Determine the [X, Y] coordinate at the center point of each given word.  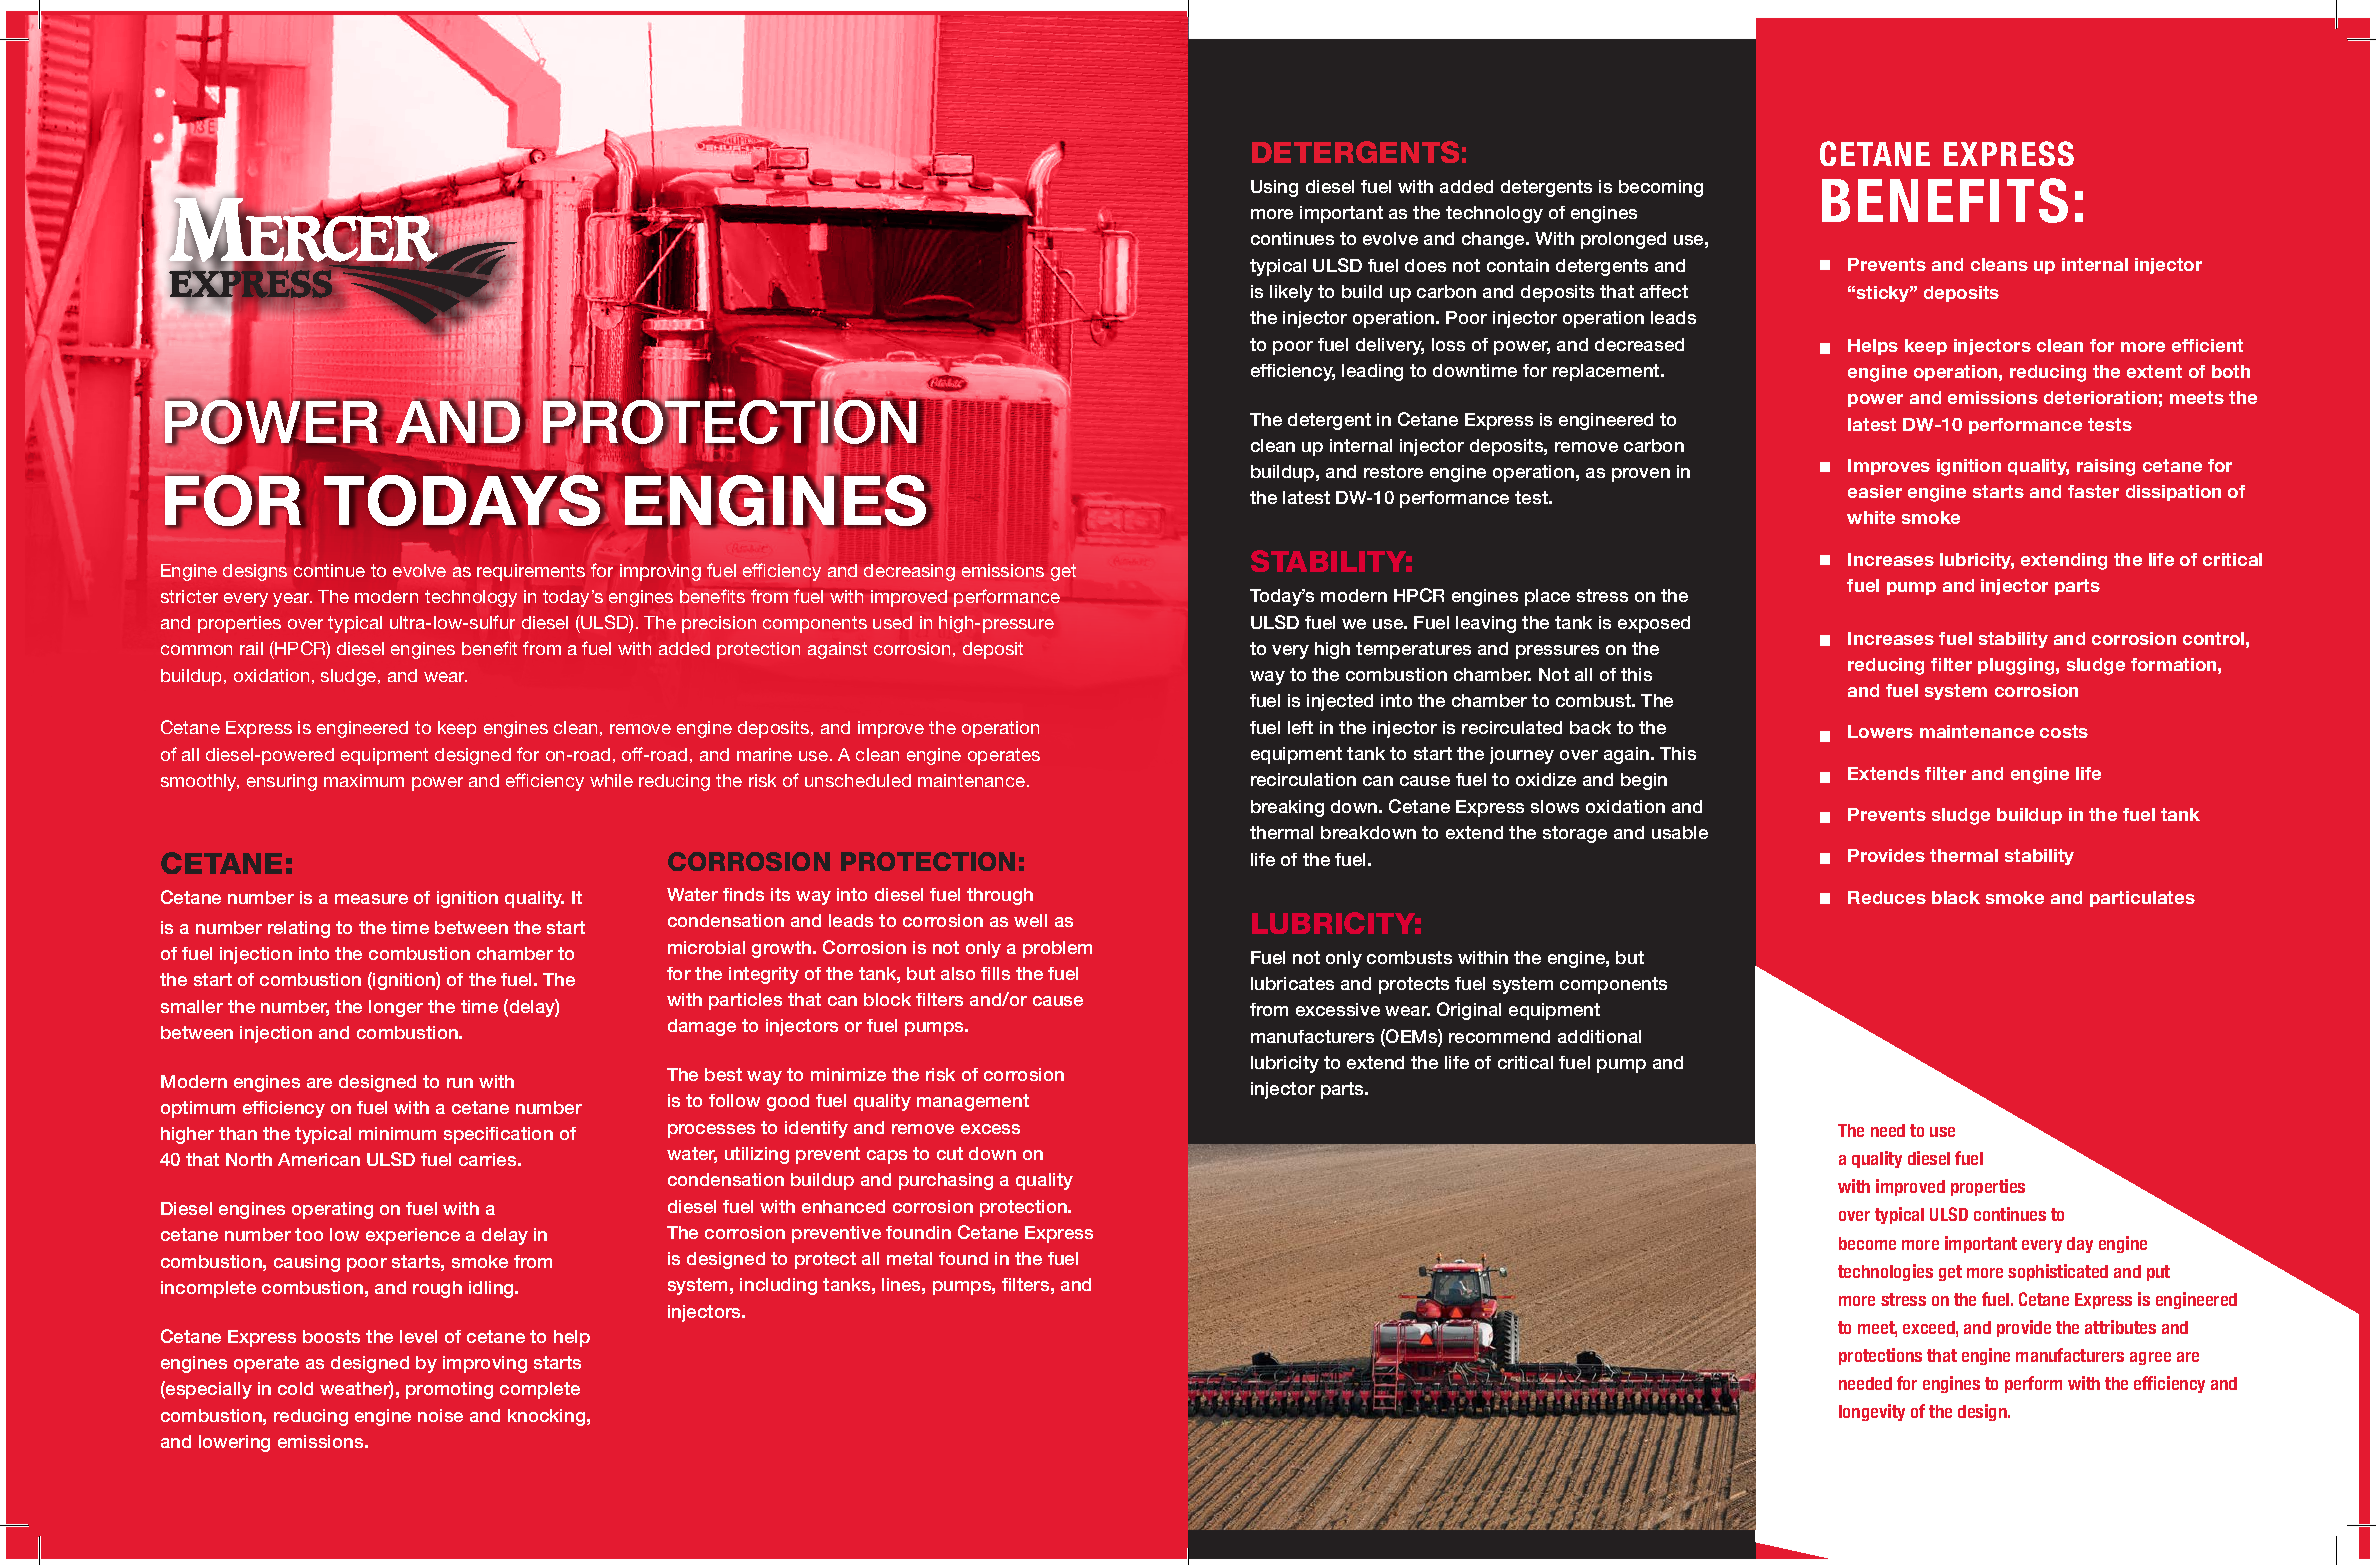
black [1956, 897]
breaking [1287, 808]
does [1425, 265]
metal [909, 1258]
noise [440, 1415]
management [973, 1102]
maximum [364, 780]
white [1871, 517]
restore [1393, 471]
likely [1291, 293]
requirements [531, 572]
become [1867, 1243]
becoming [1661, 188]
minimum [397, 1133]
